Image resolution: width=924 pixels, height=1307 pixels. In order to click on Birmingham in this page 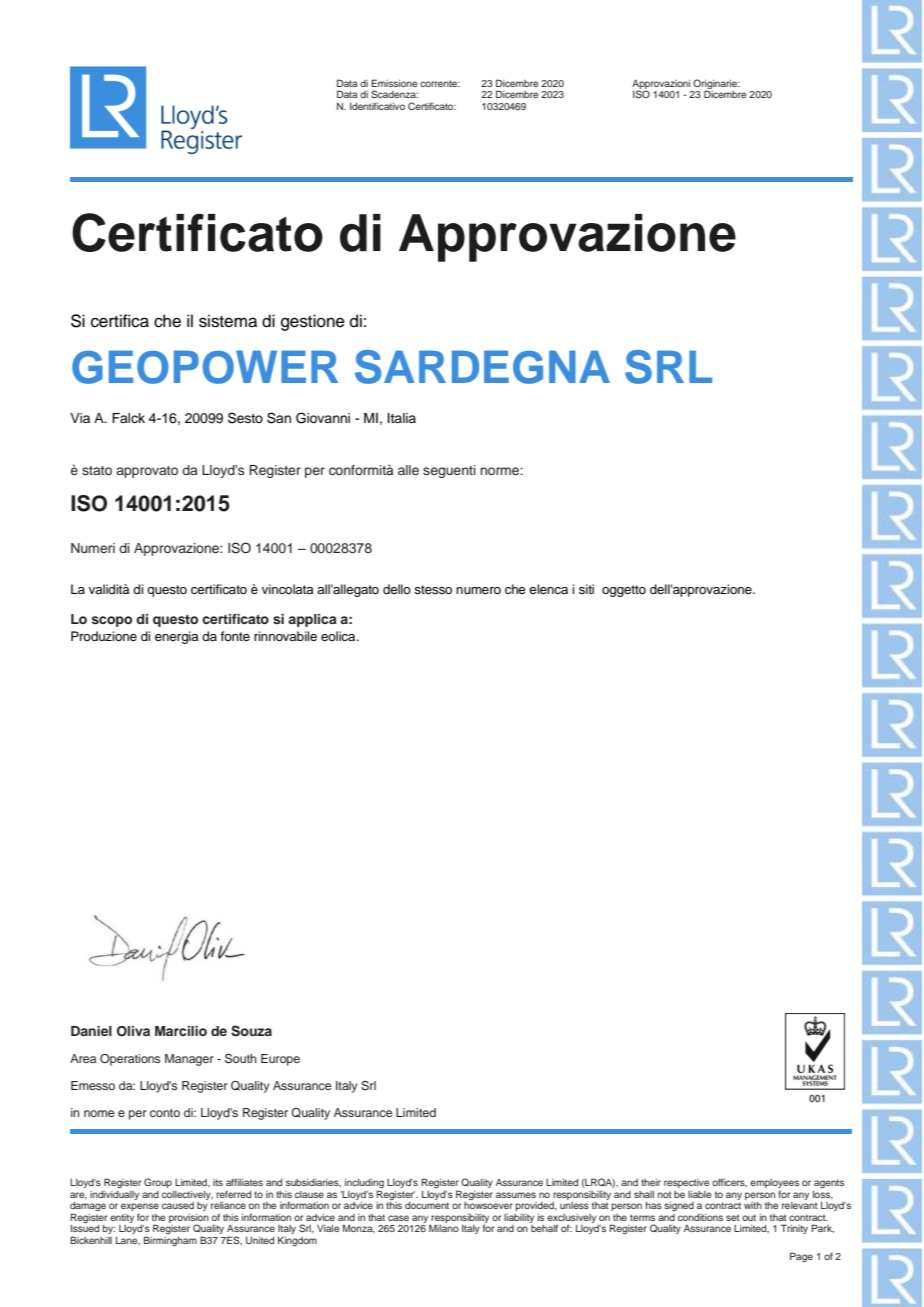, I will do `click(170, 1241)`.
